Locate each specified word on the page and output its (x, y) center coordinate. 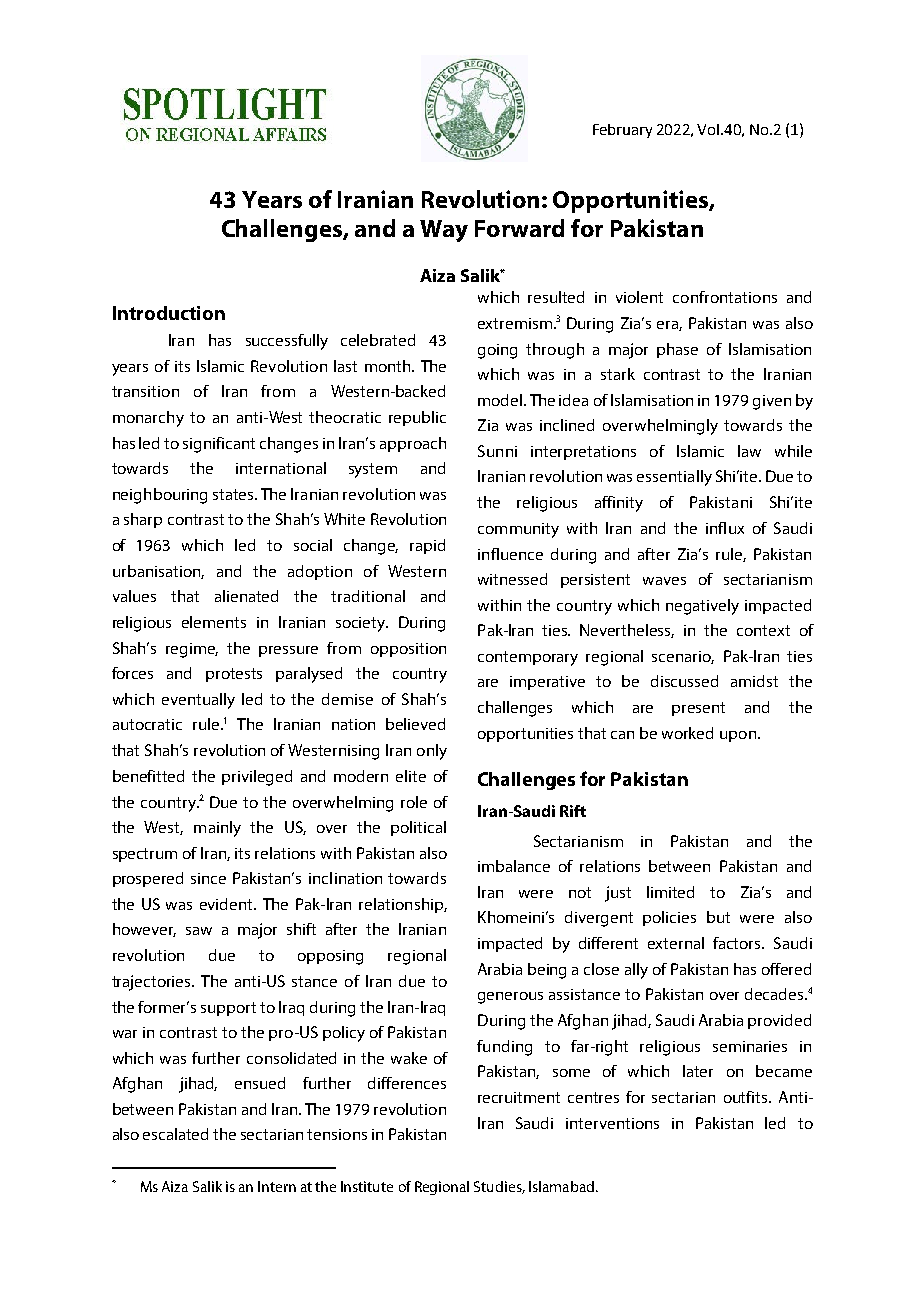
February (622, 131)
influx (725, 528)
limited (670, 892)
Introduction (169, 313)
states (234, 494)
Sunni (497, 451)
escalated (175, 1134)
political (418, 828)
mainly (217, 829)
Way (444, 231)
